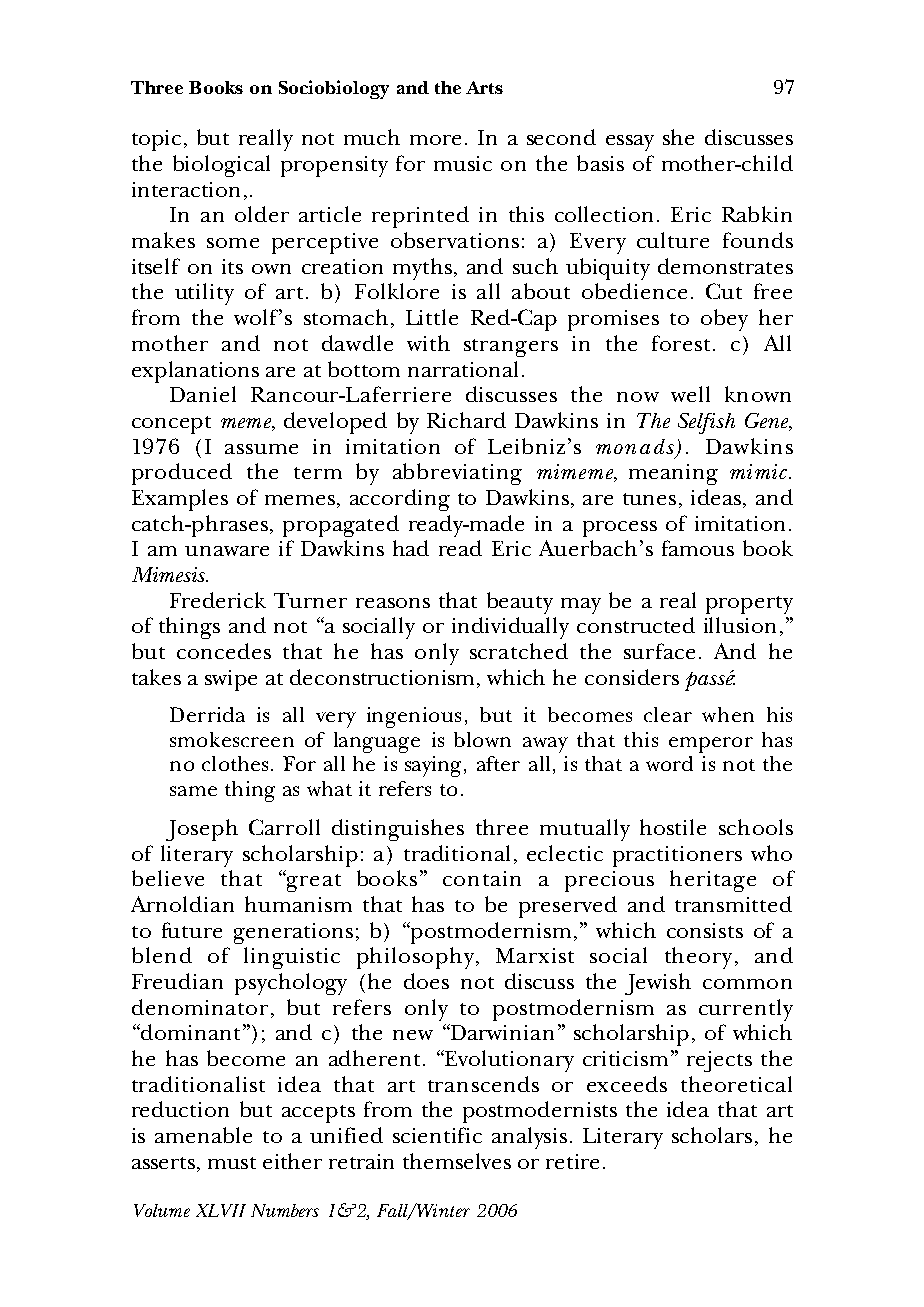 The height and width of the image is (1307, 924). Describe the element at coordinates (232, 1163) in the image. I see `must` at that location.
